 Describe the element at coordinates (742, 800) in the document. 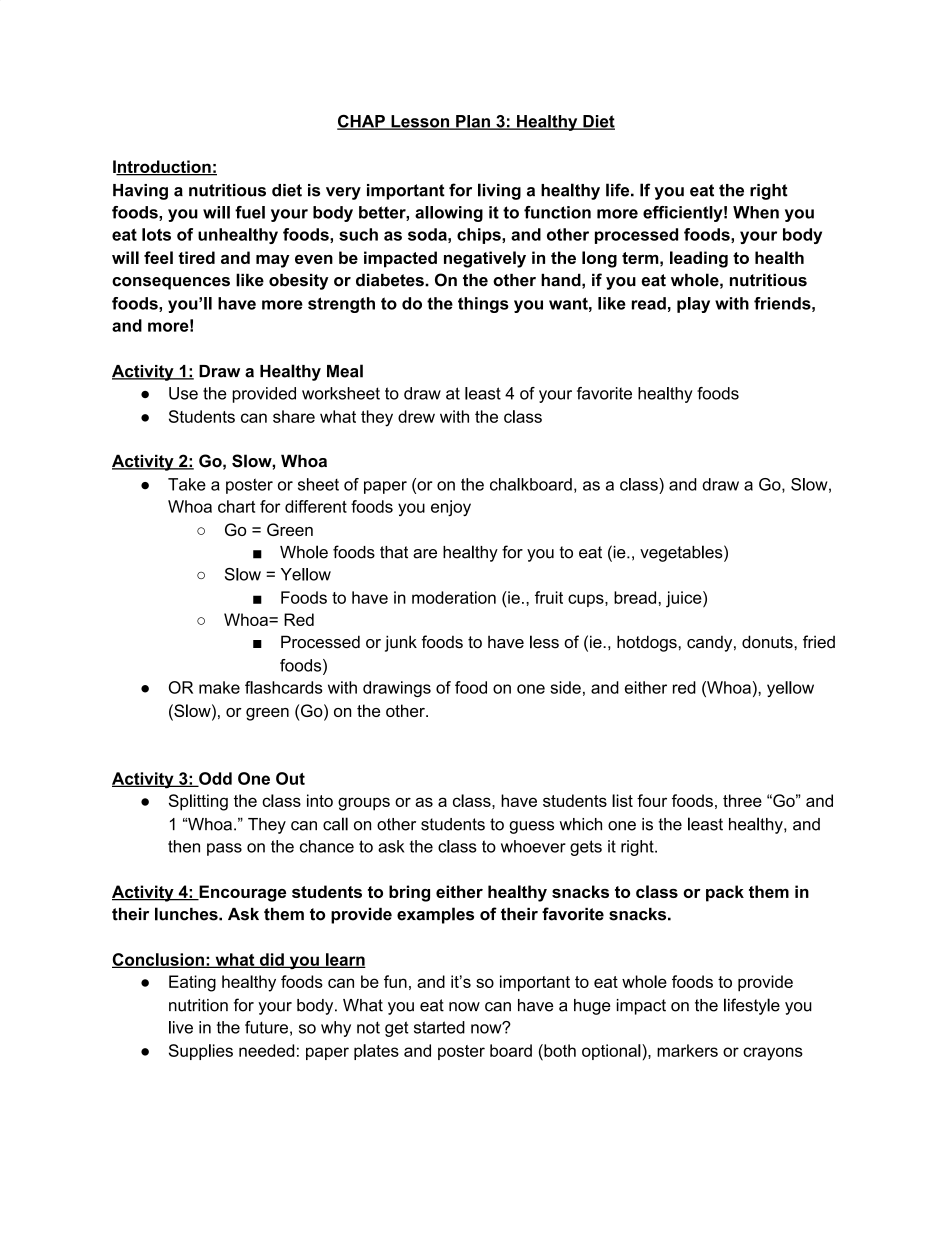

I see `three` at that location.
